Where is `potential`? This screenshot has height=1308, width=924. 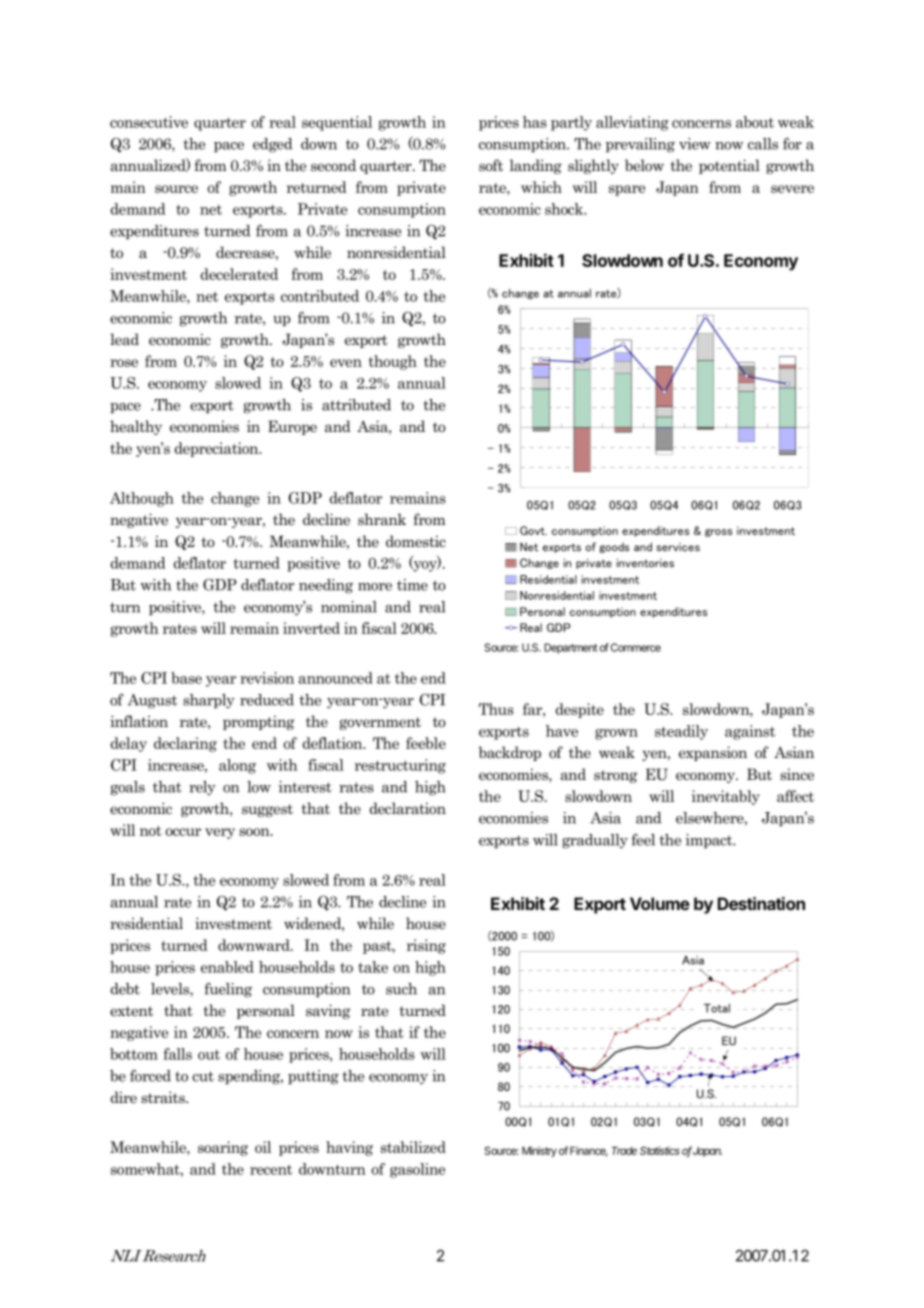 potential is located at coordinates (729, 166).
